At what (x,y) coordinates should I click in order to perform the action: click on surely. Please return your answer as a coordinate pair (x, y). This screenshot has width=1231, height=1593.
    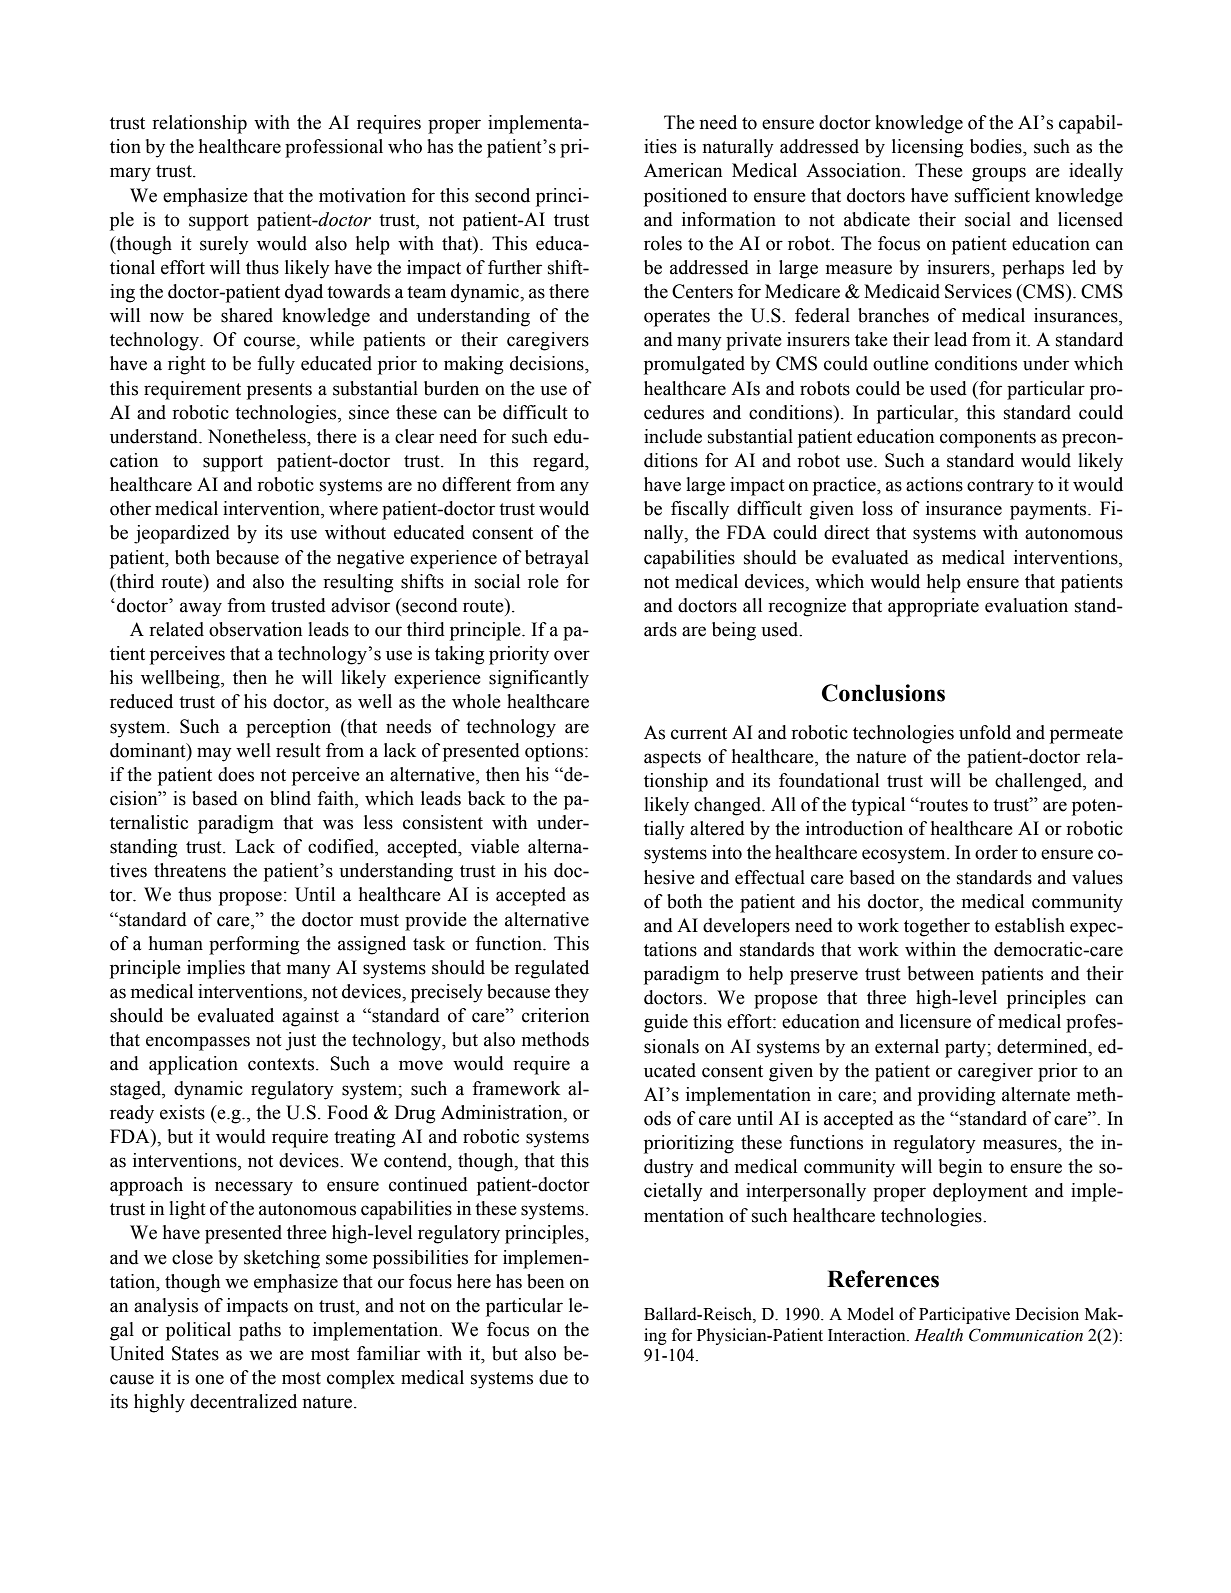
    Looking at the image, I should click on (224, 245).
